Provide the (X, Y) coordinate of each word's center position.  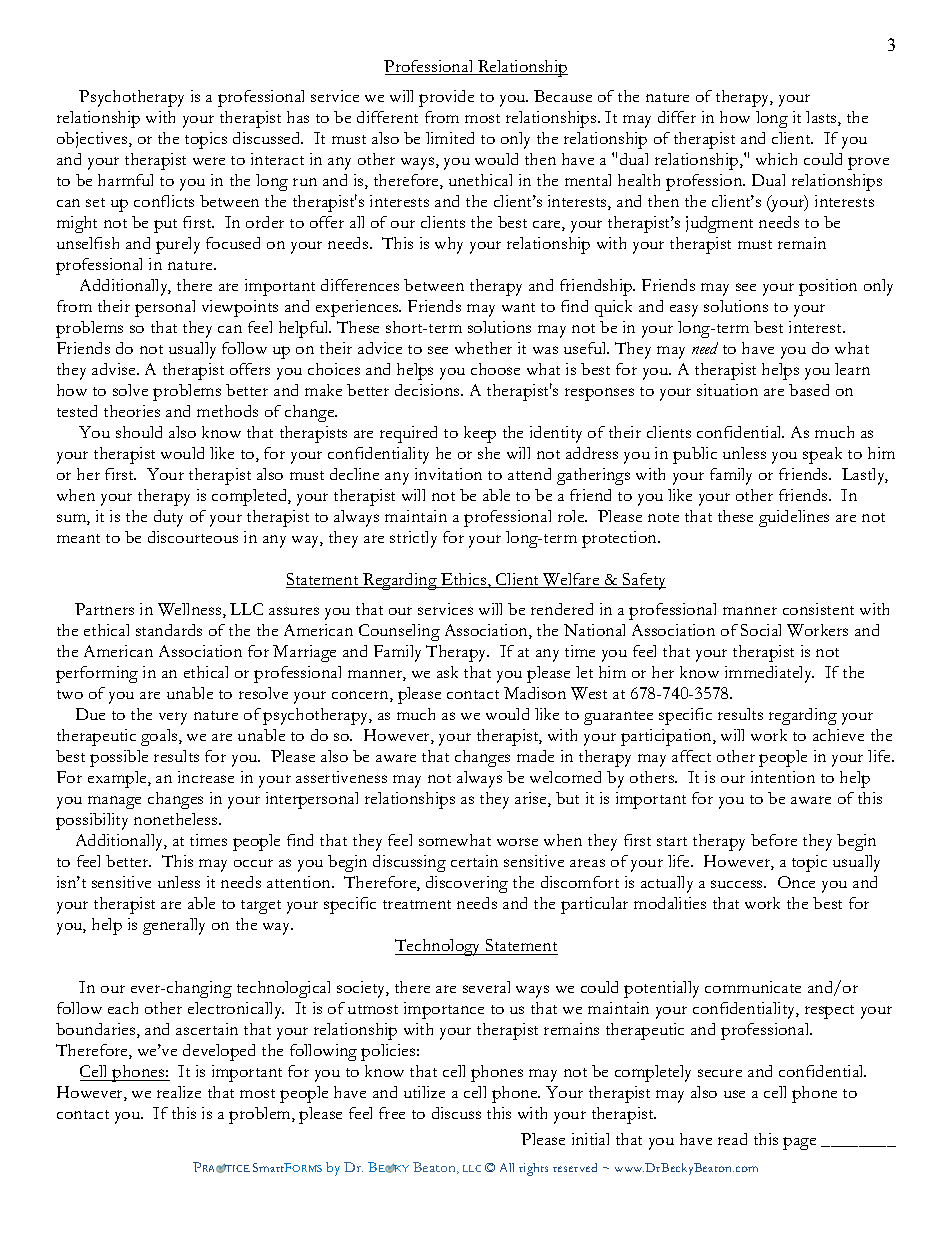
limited (450, 138)
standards (169, 630)
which (776, 159)
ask (447, 672)
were (209, 161)
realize (179, 1092)
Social (761, 630)
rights (533, 1169)
